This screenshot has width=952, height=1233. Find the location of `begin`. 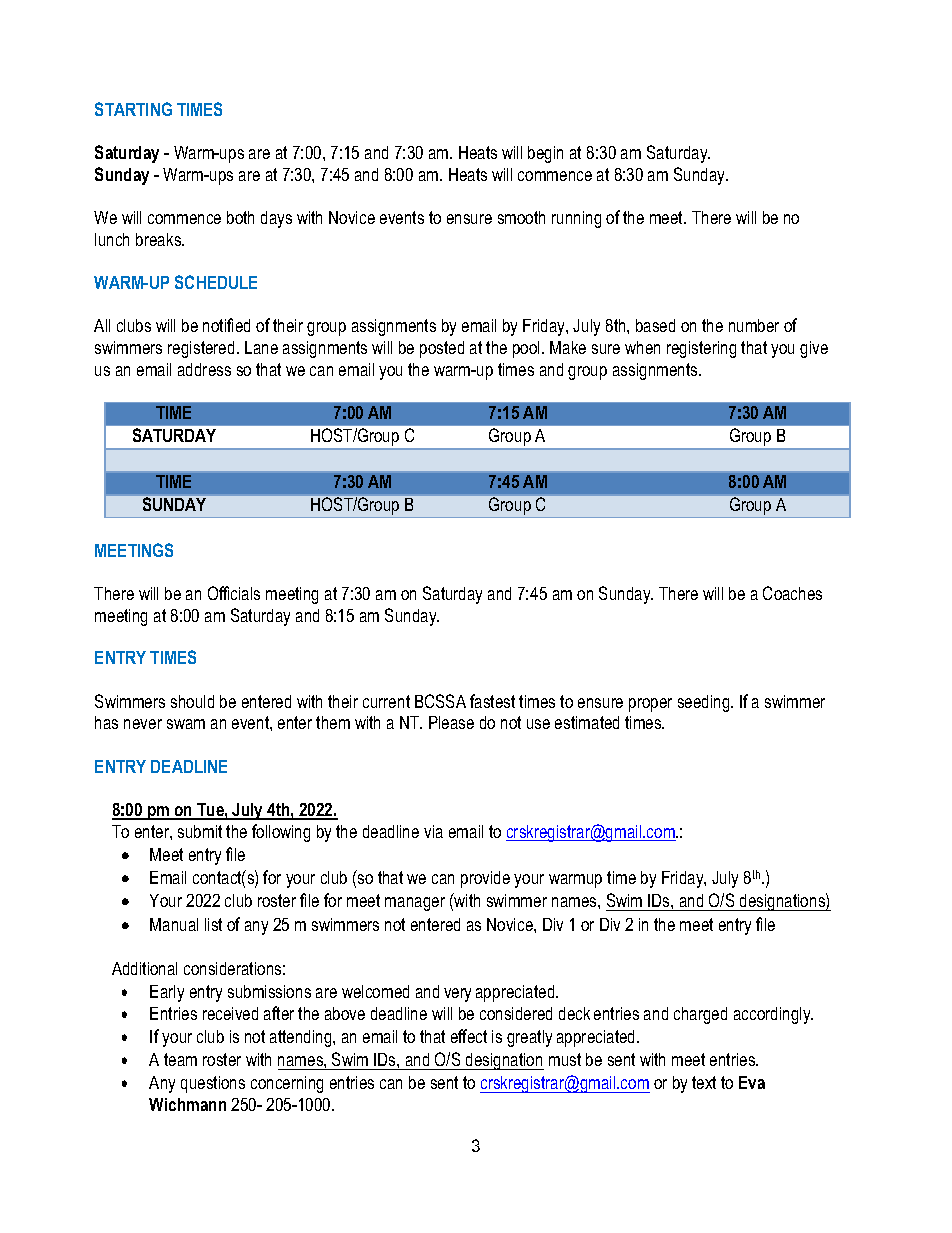

begin is located at coordinates (545, 154).
